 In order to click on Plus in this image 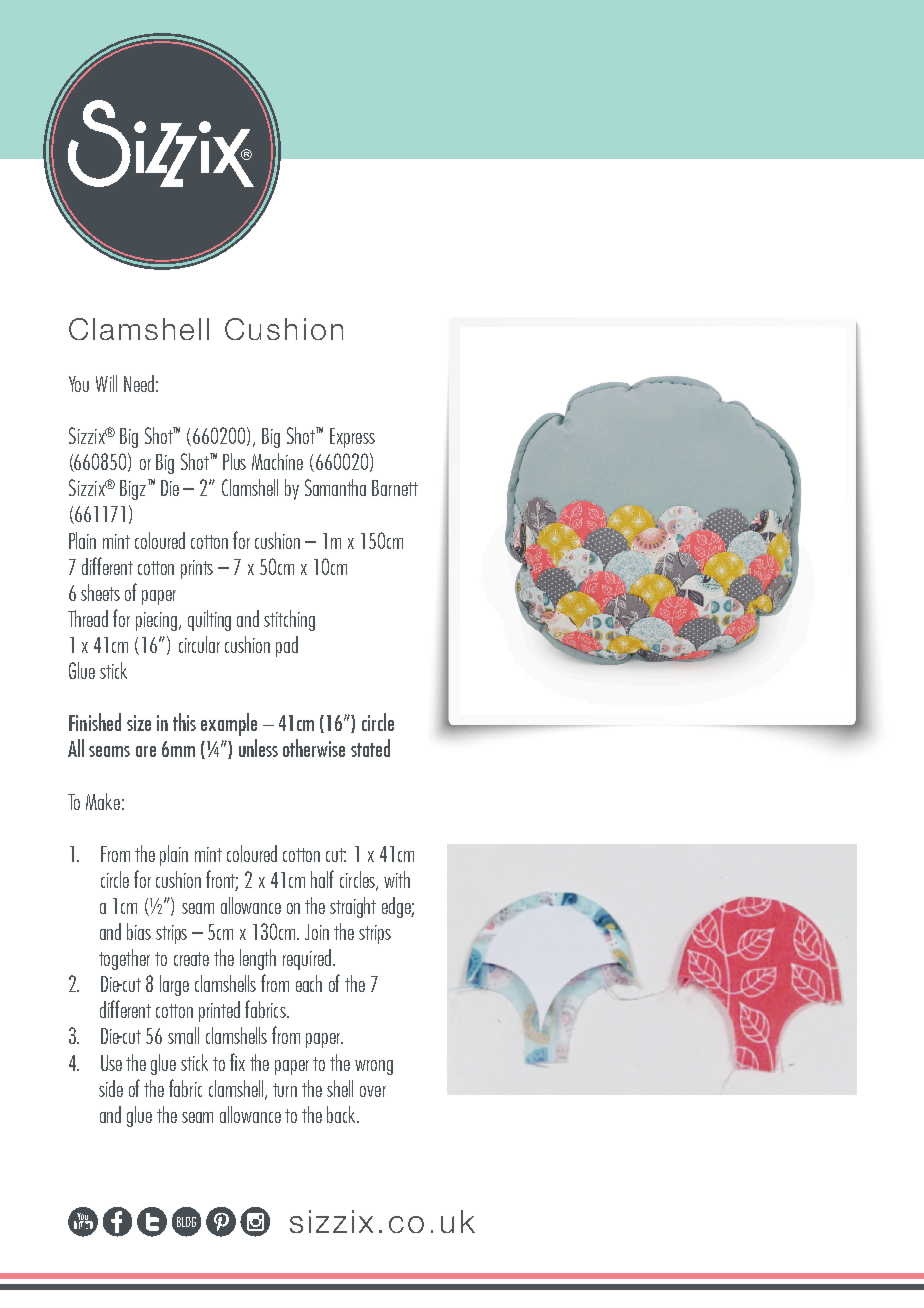, I will do `click(234, 461)`.
